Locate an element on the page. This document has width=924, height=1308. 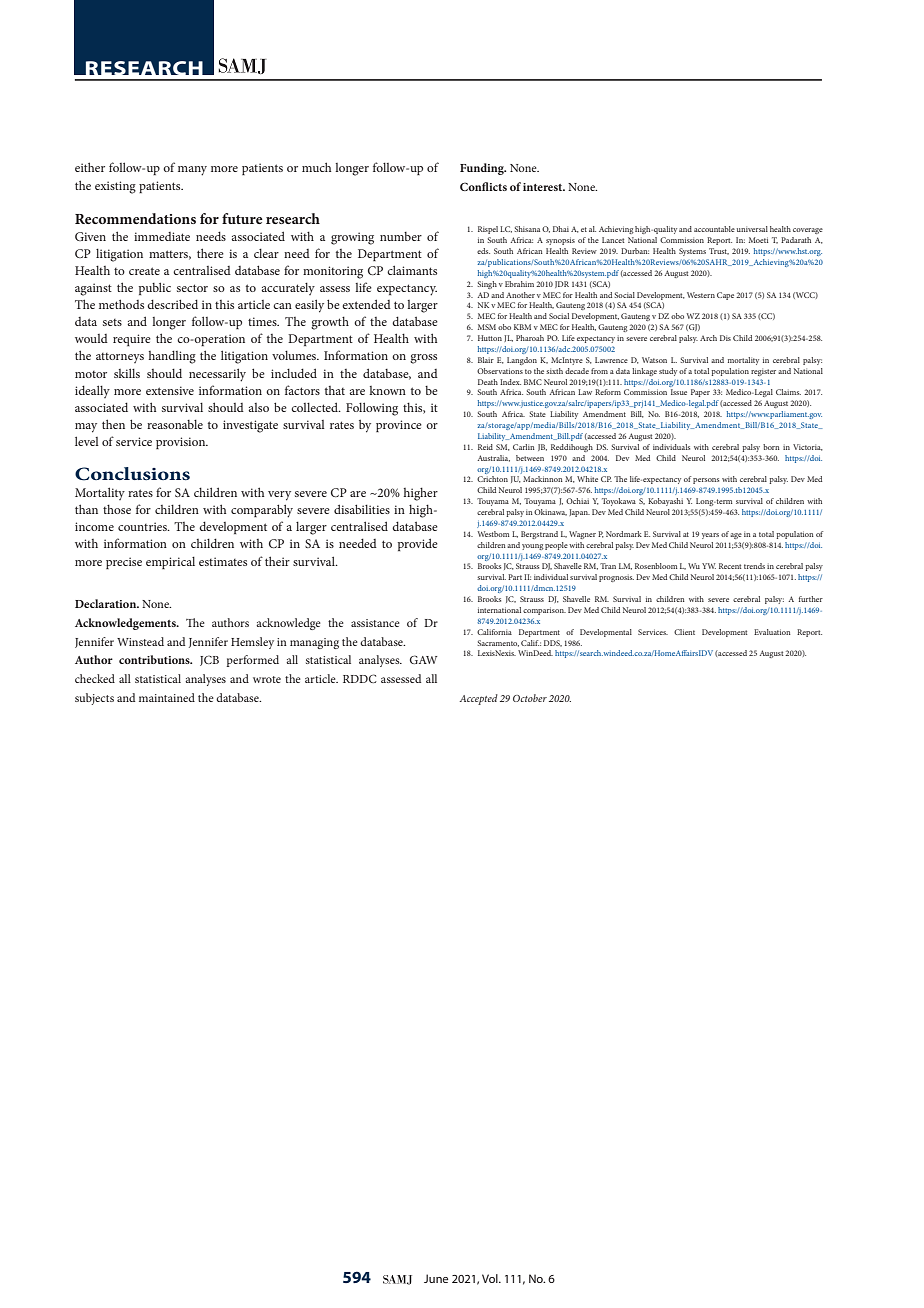
October is located at coordinates (530, 698).
